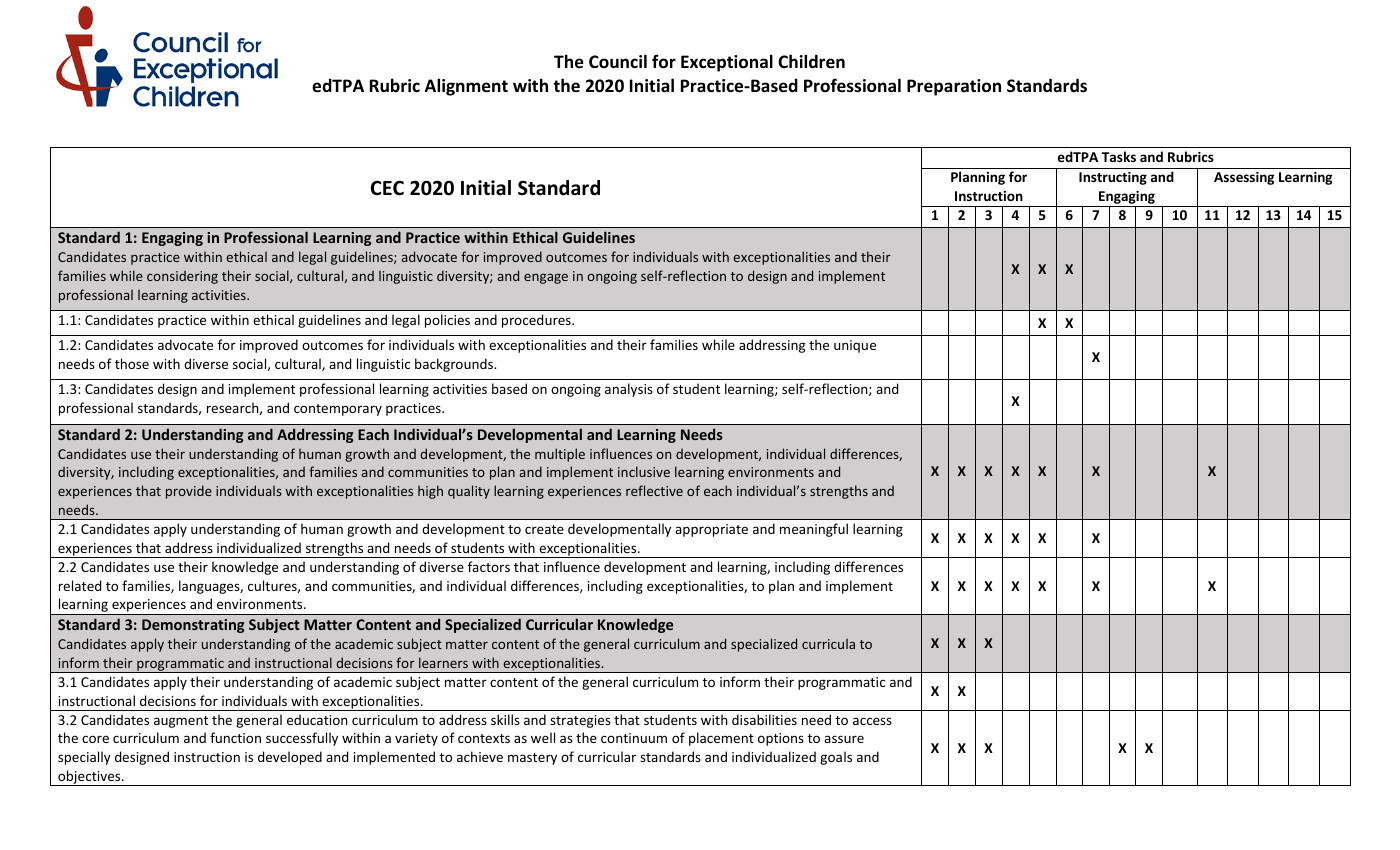  What do you see at coordinates (634, 738) in the screenshot?
I see `continuum` at bounding box center [634, 738].
